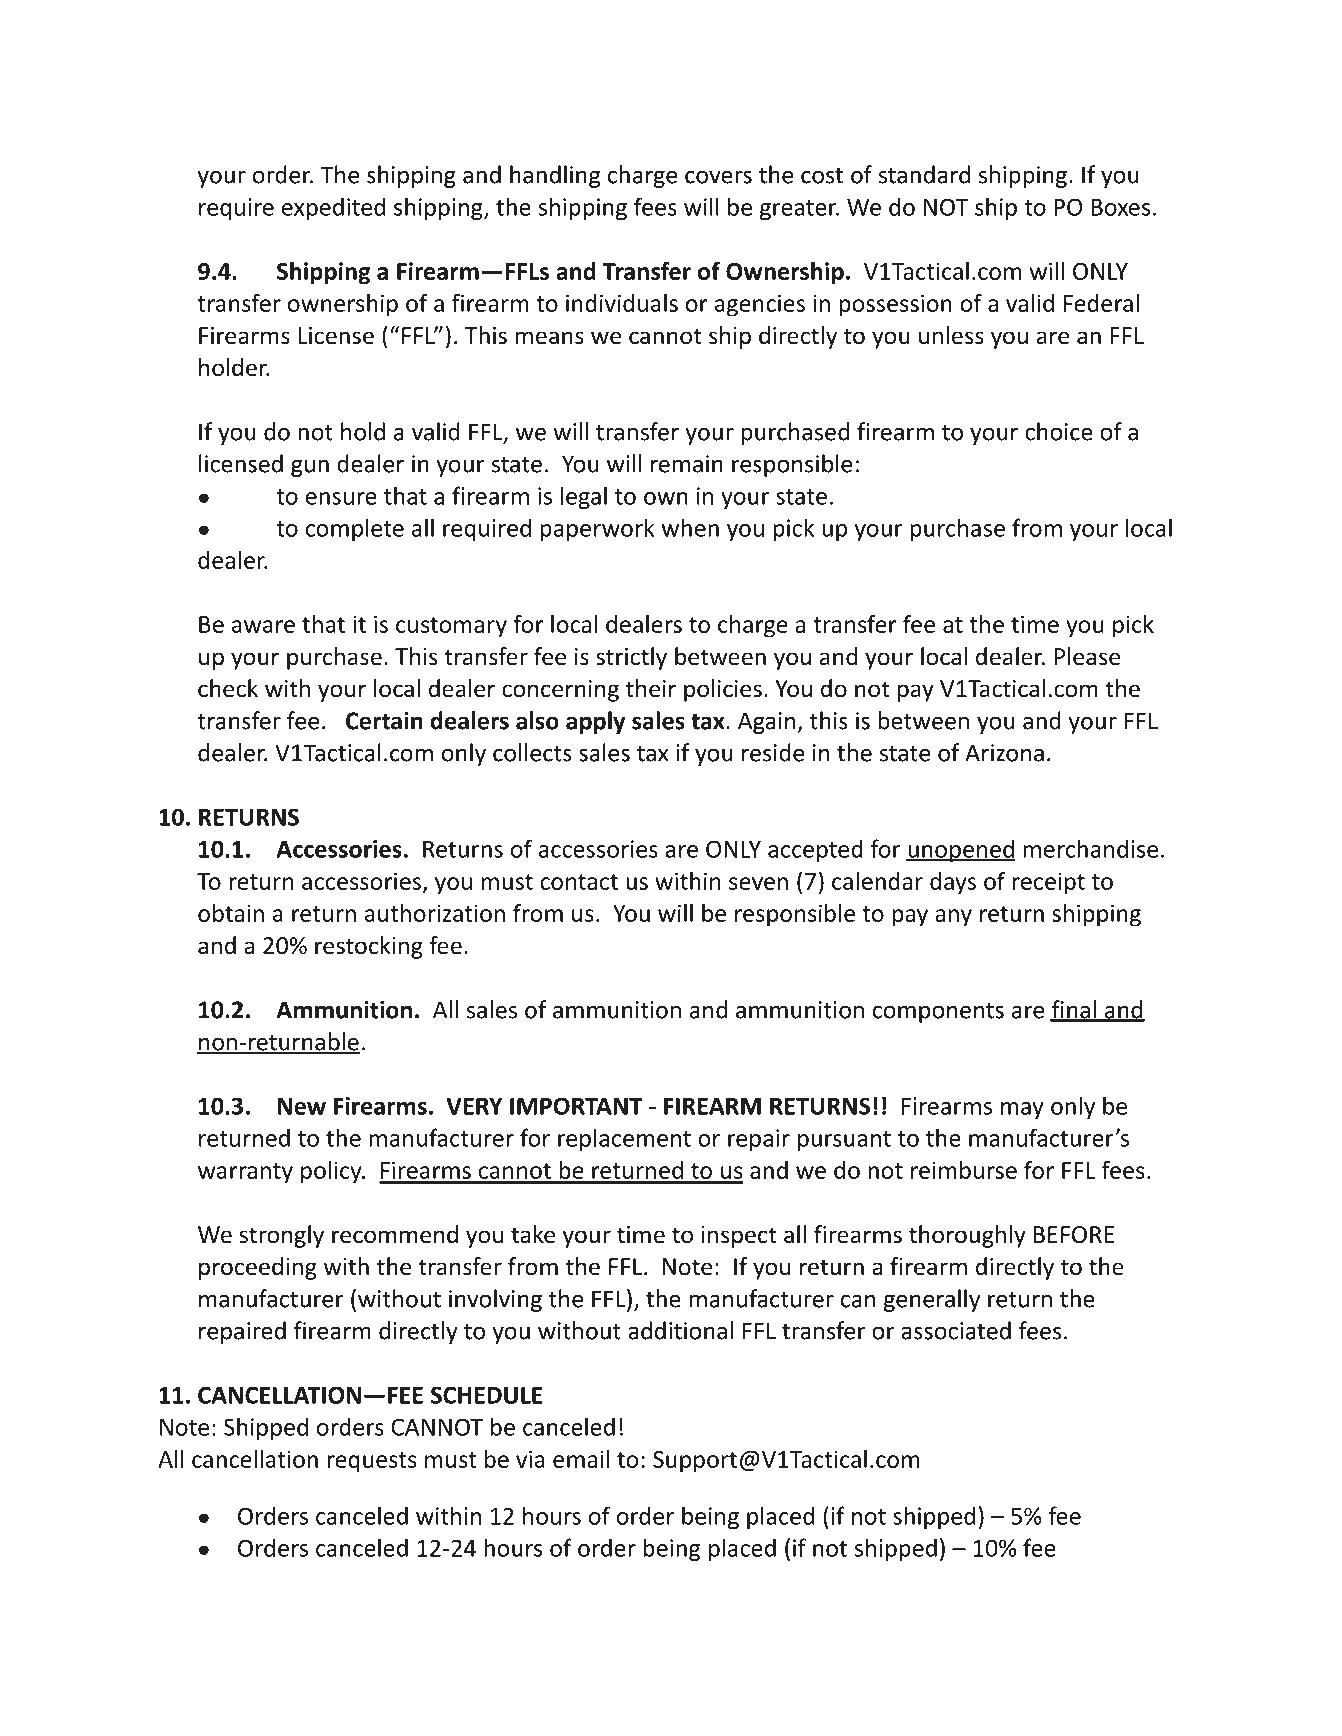 The image size is (1342, 1736). Describe the element at coordinates (1004, 753) in the screenshot. I see `Arizona` at that location.
